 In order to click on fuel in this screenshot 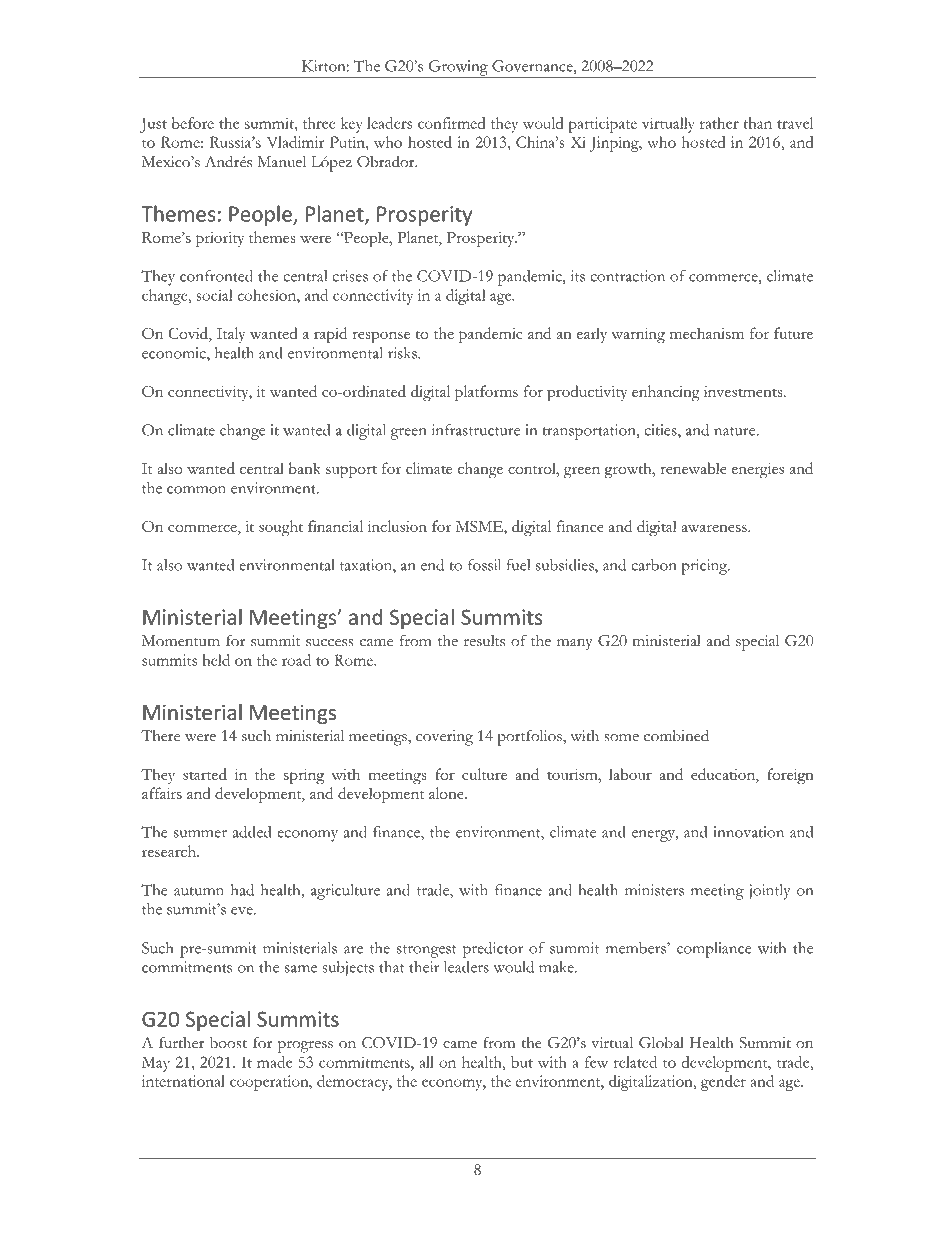, I will do `click(518, 565)`.
